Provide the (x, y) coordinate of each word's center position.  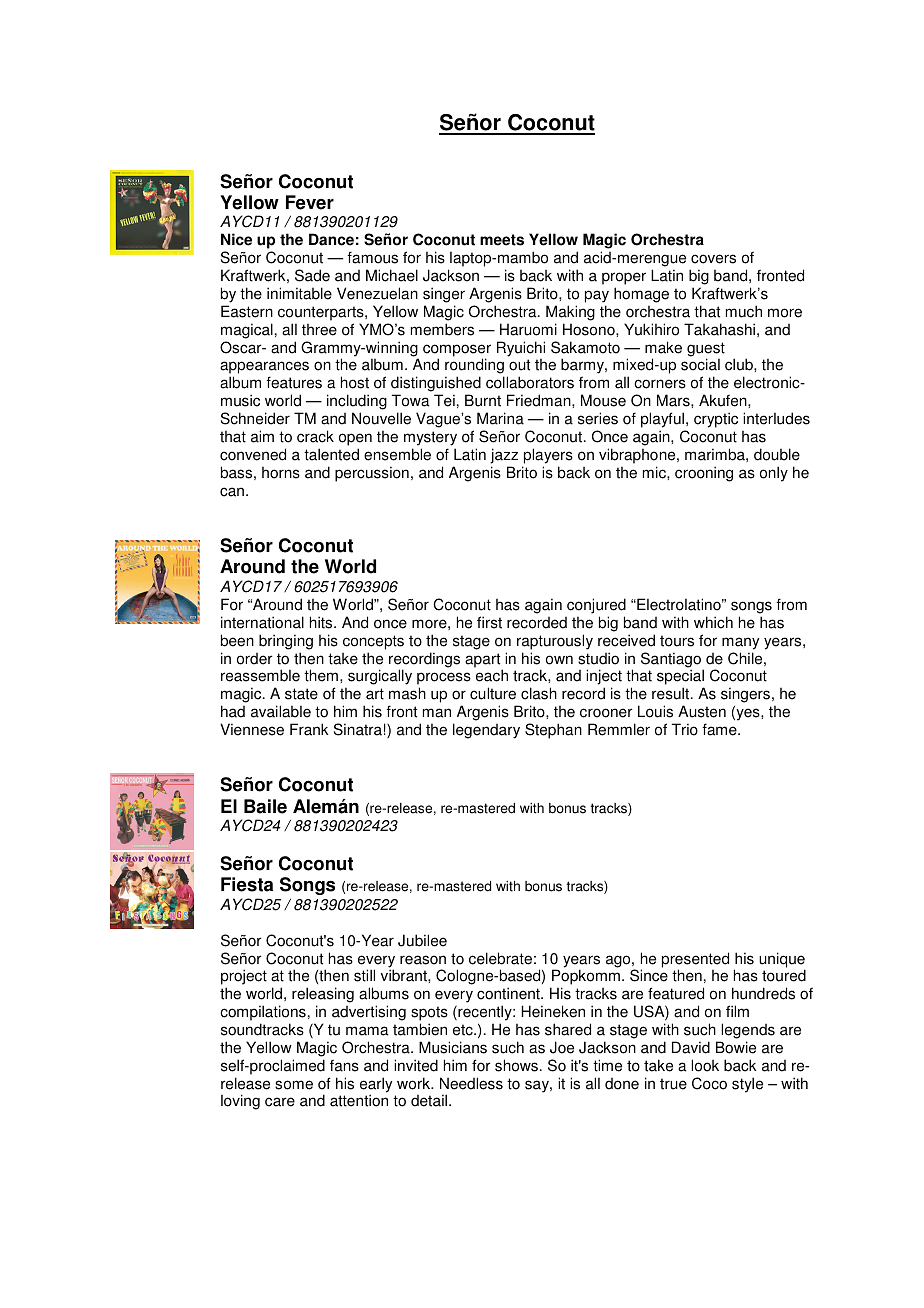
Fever (310, 202)
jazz (504, 456)
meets (502, 240)
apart (484, 661)
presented (695, 961)
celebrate (500, 958)
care (280, 1102)
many (740, 643)
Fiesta (247, 884)
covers (713, 259)
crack (315, 436)
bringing (286, 642)
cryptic (716, 420)
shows (516, 1065)
